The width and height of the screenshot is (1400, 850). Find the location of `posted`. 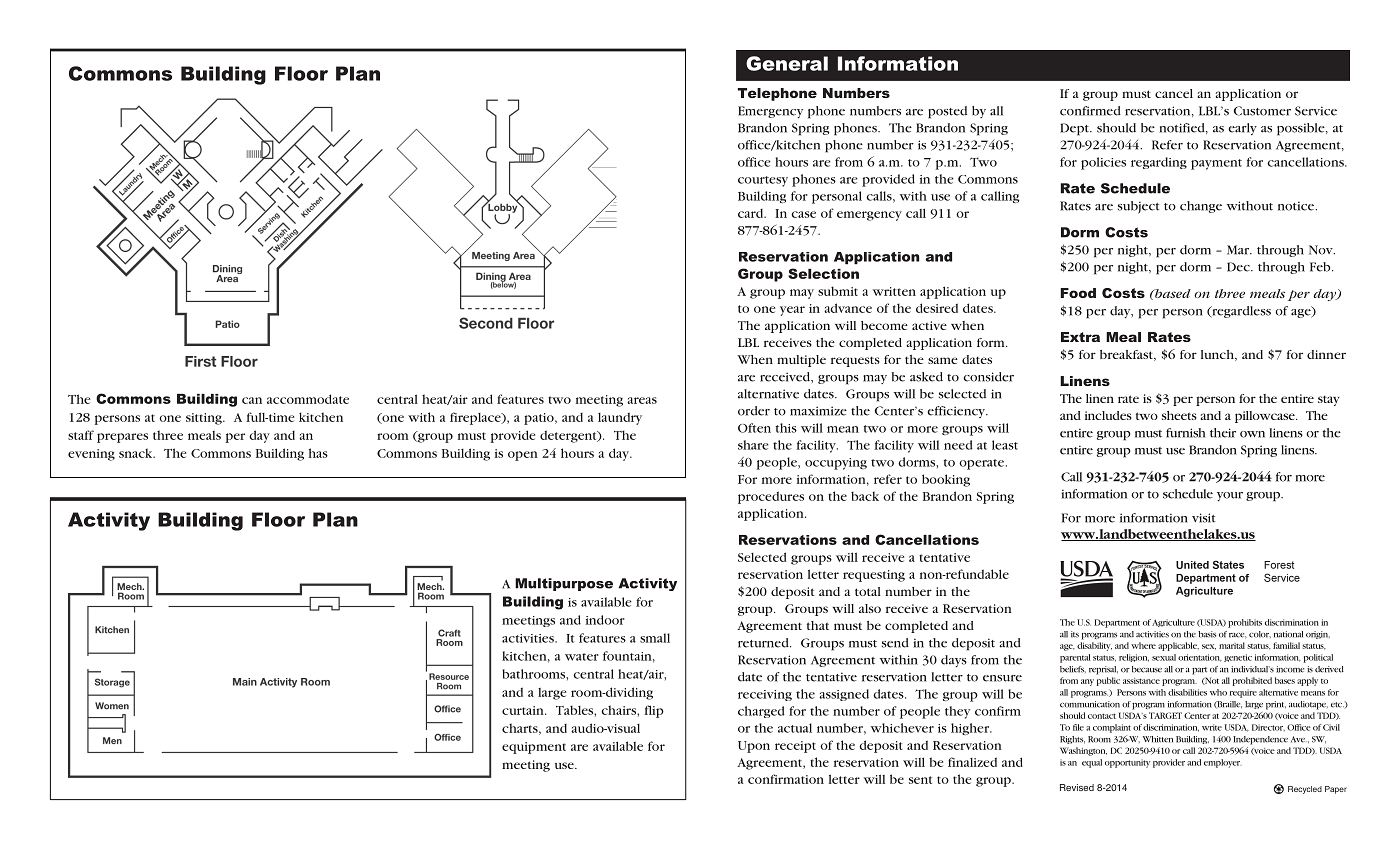

posted is located at coordinates (947, 112).
